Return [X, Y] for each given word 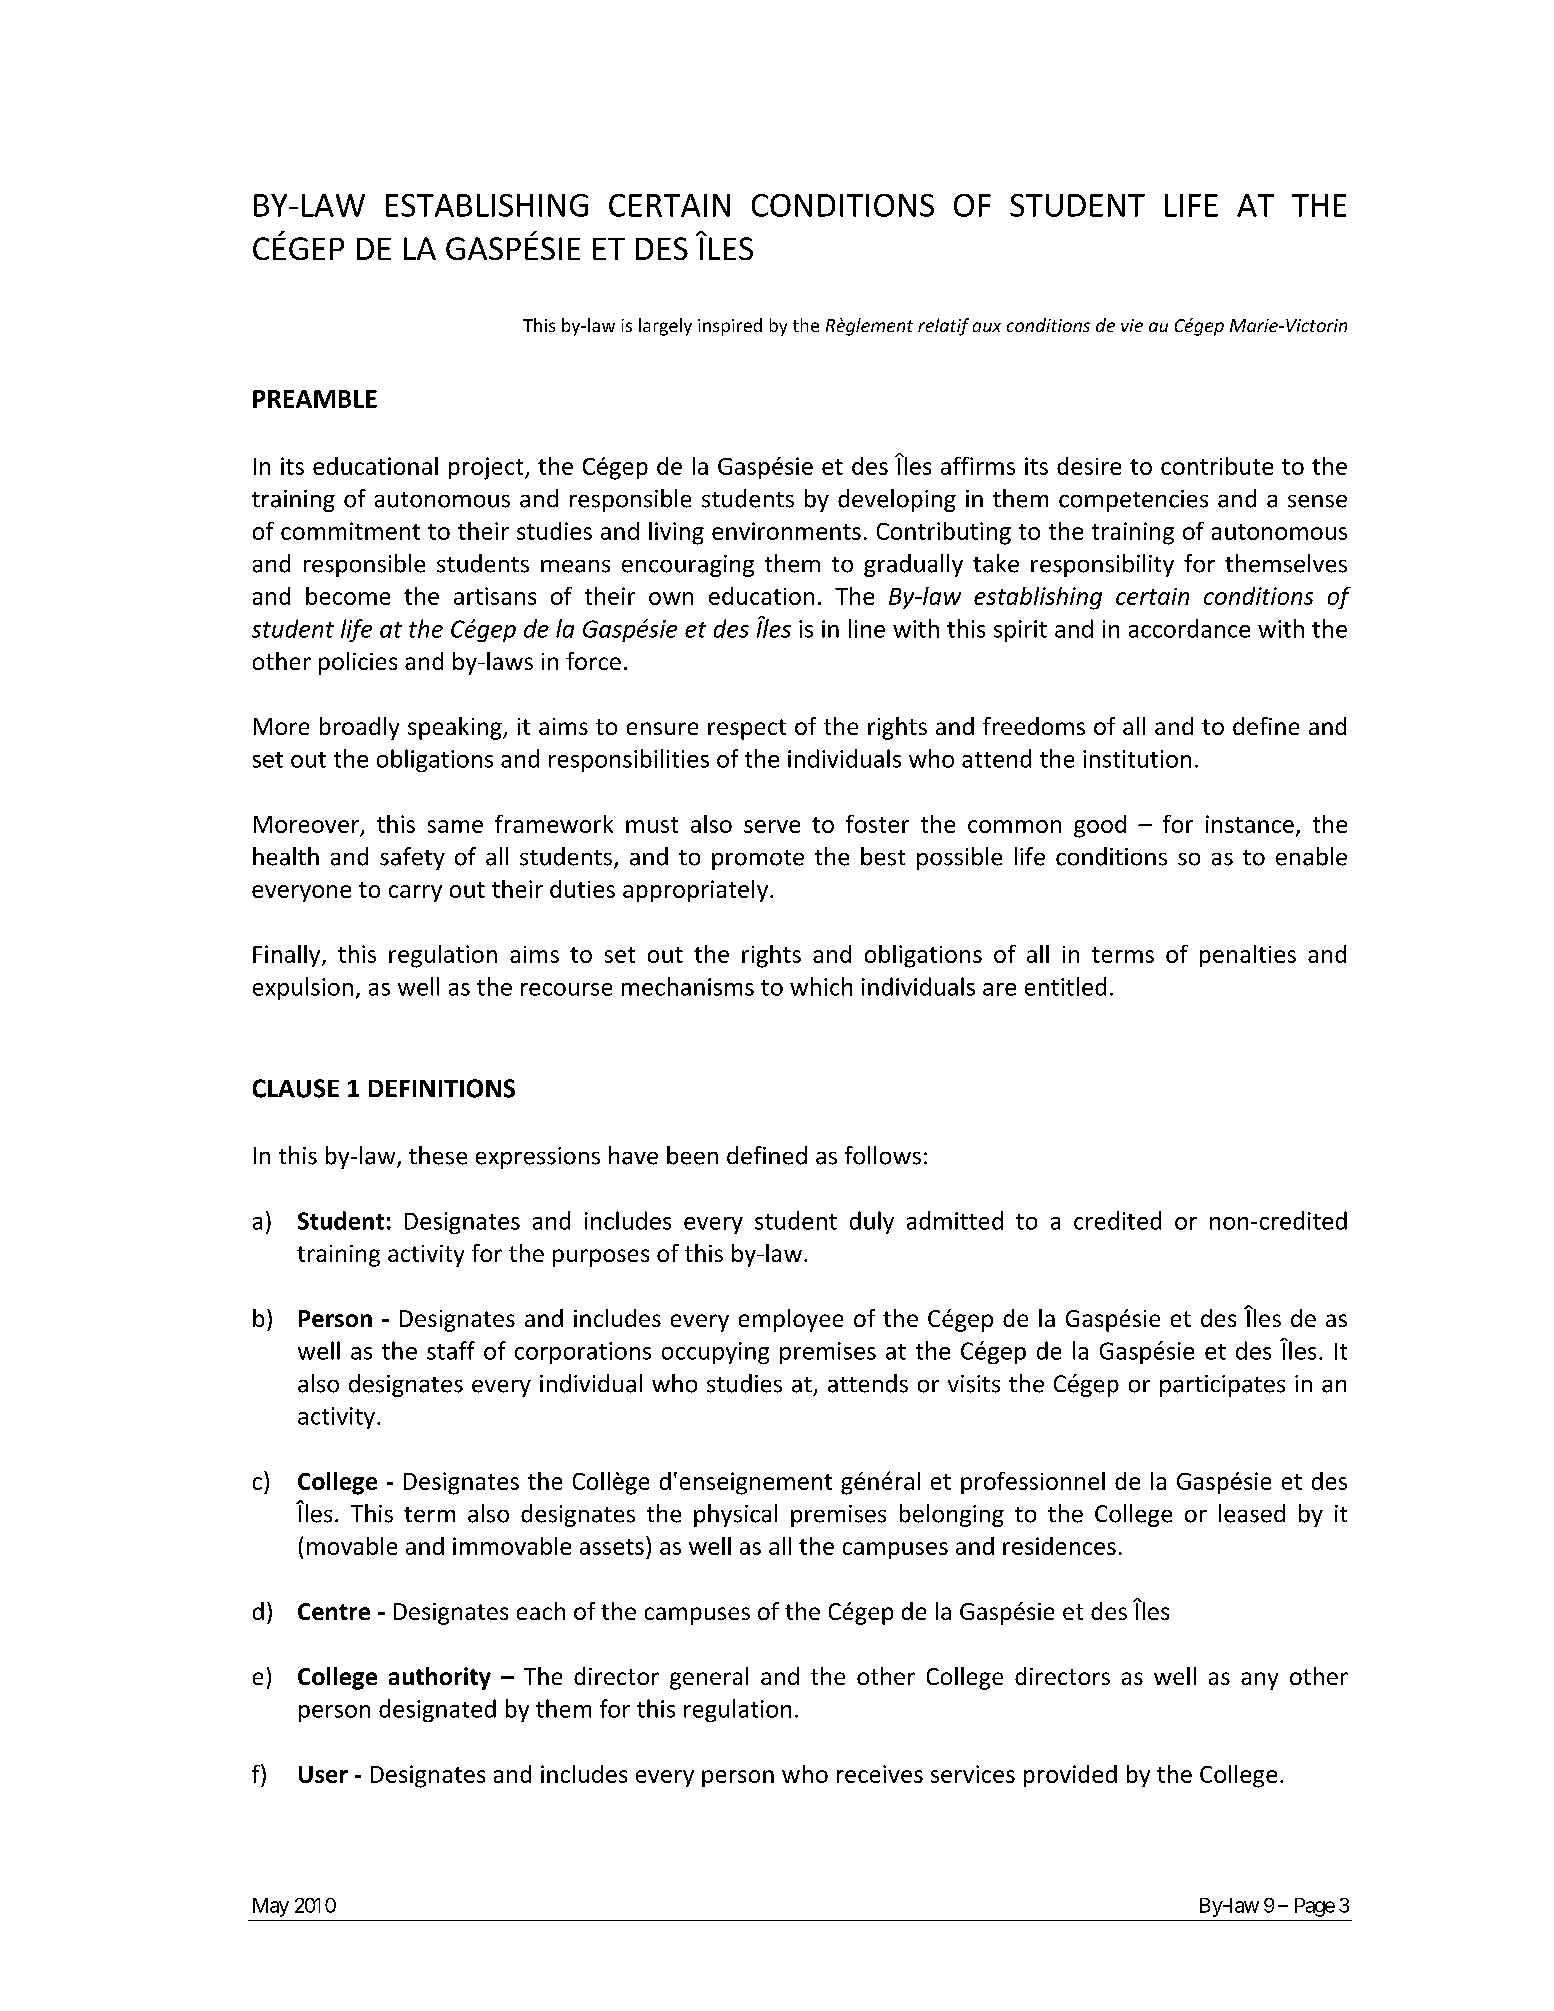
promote [758, 860]
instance [1250, 824]
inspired [730, 327]
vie [1132, 325]
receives [880, 1774]
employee [791, 1320]
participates [1222, 1386]
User [323, 1774]
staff [451, 1350]
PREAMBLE [315, 399]
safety [412, 858]
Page [1315, 1907]
